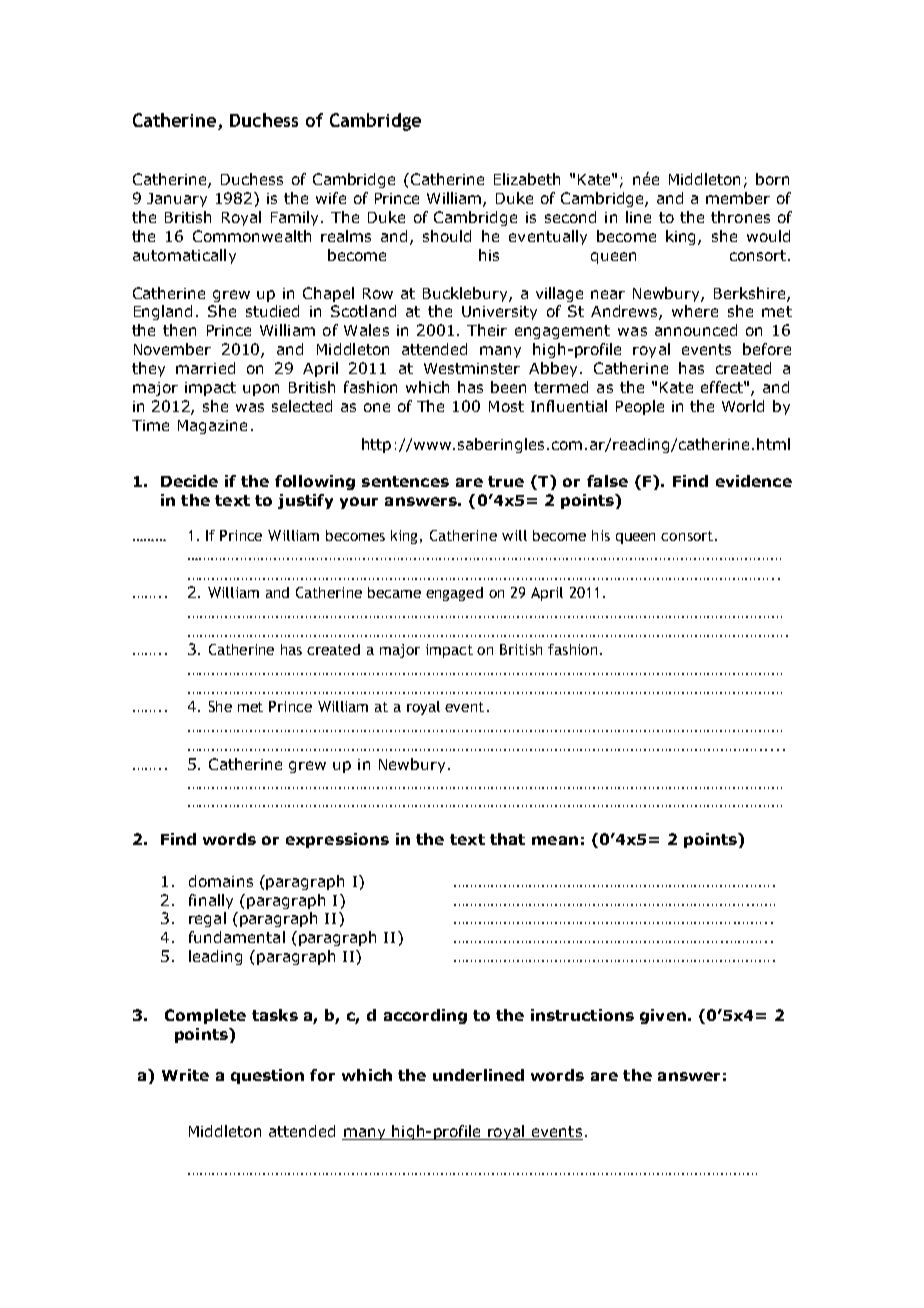 The height and width of the screenshot is (1308, 924). I want to click on should, so click(447, 236).
